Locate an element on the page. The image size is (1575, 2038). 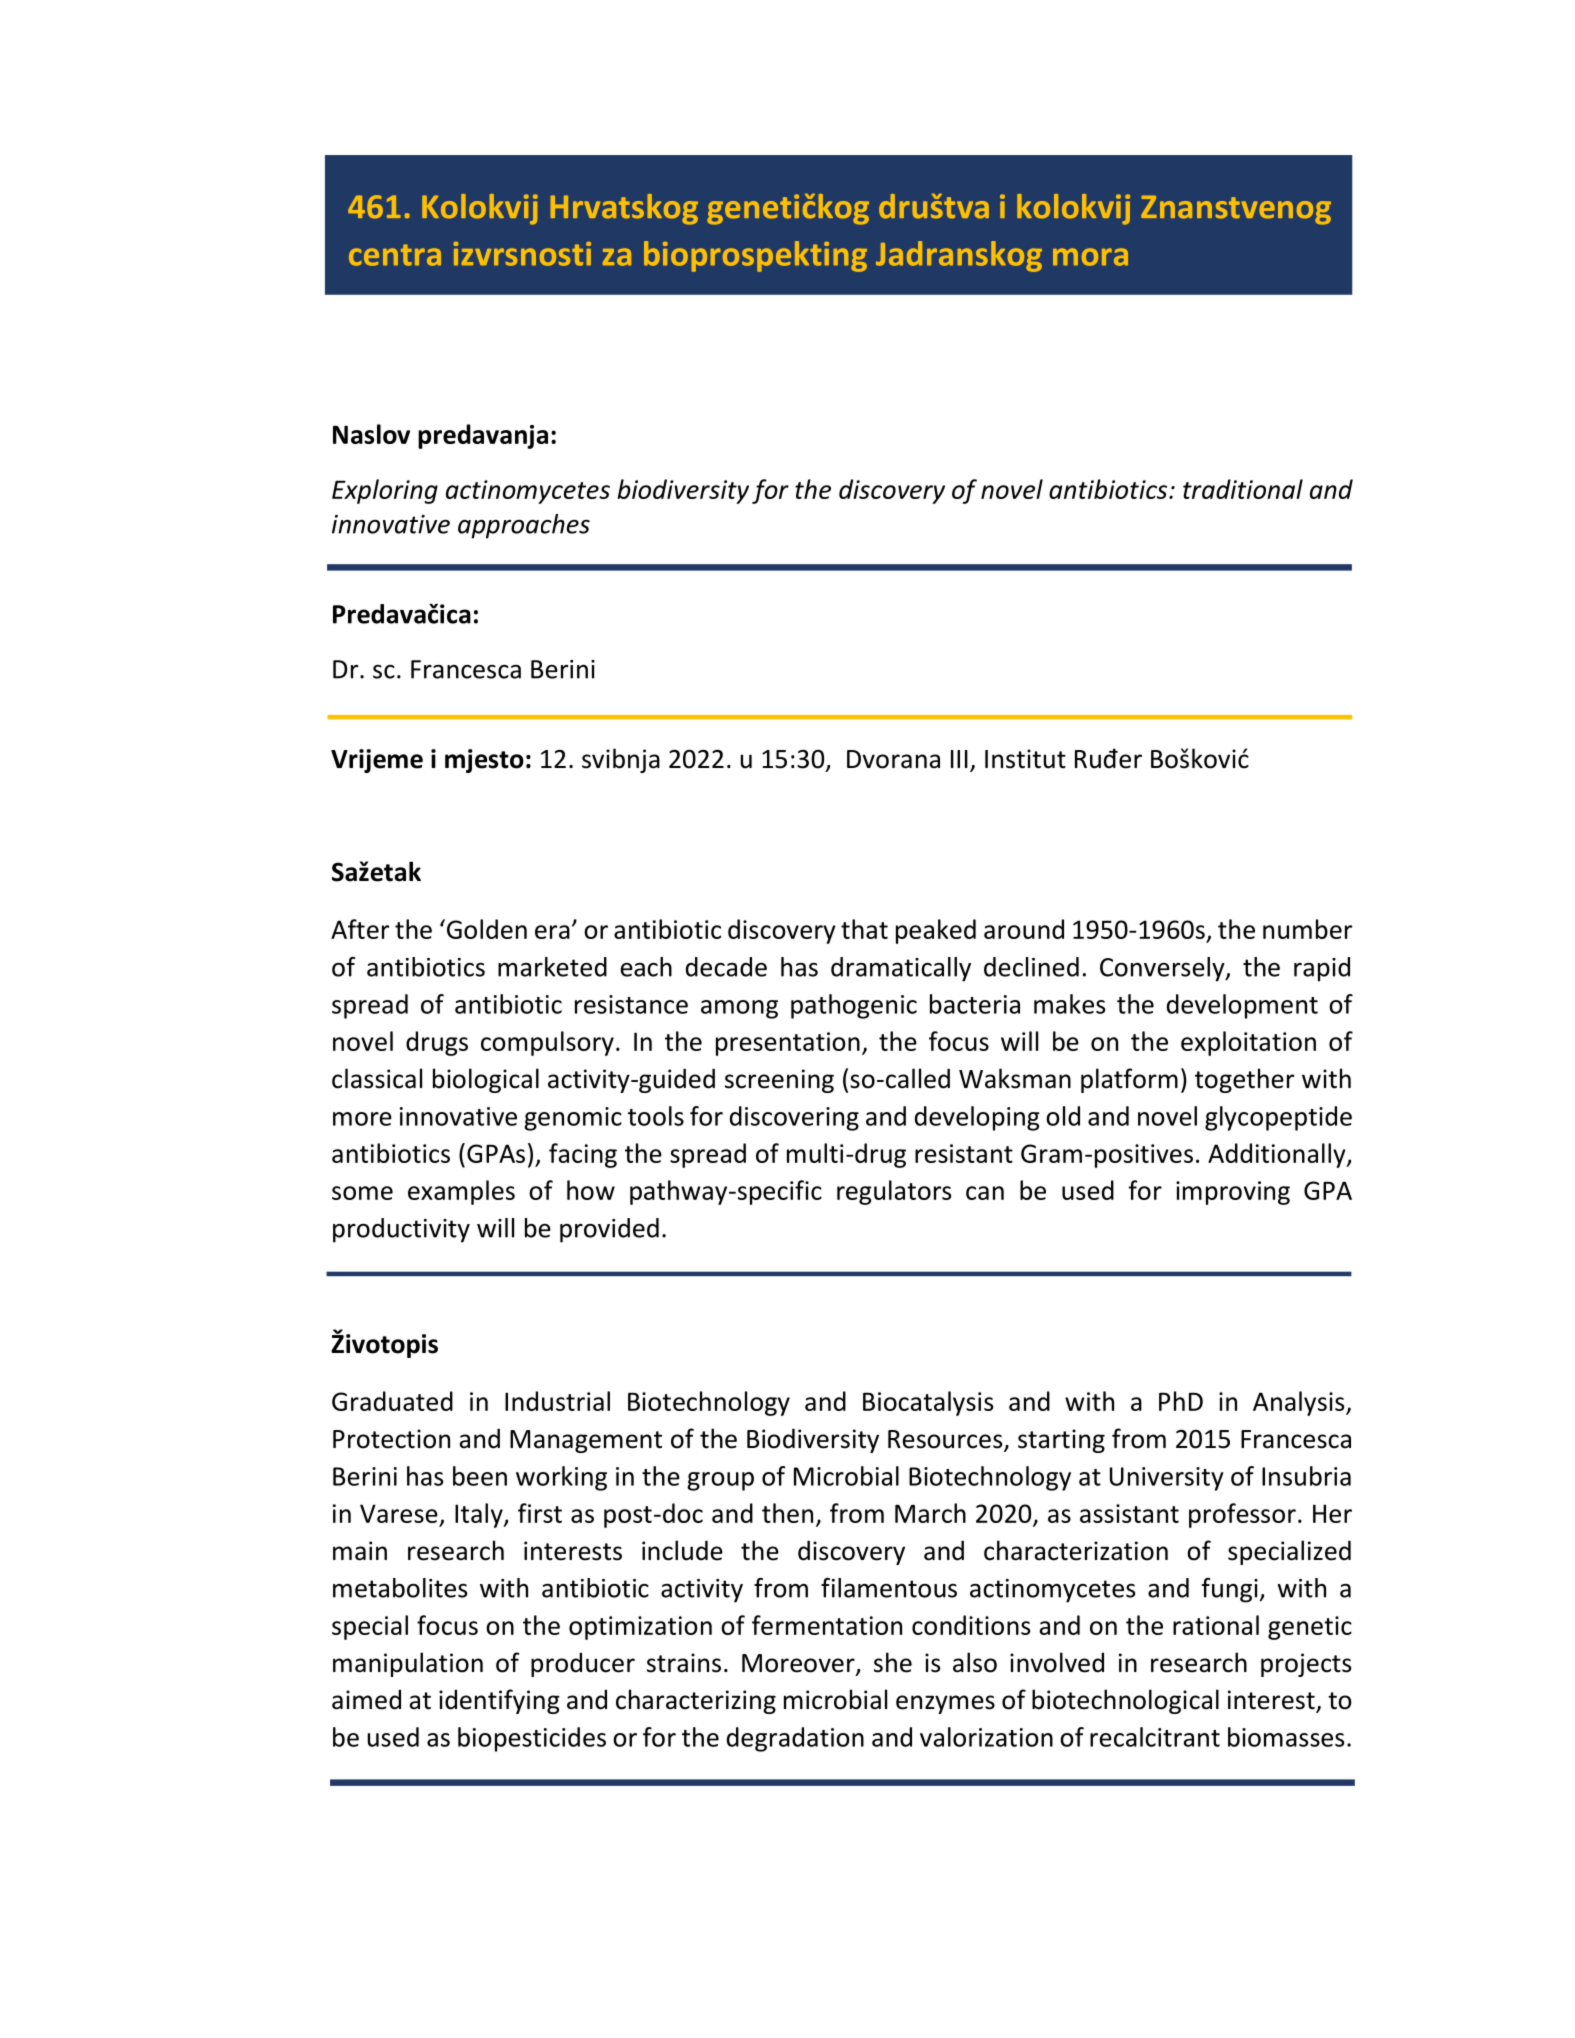
mora is located at coordinates (1090, 257).
